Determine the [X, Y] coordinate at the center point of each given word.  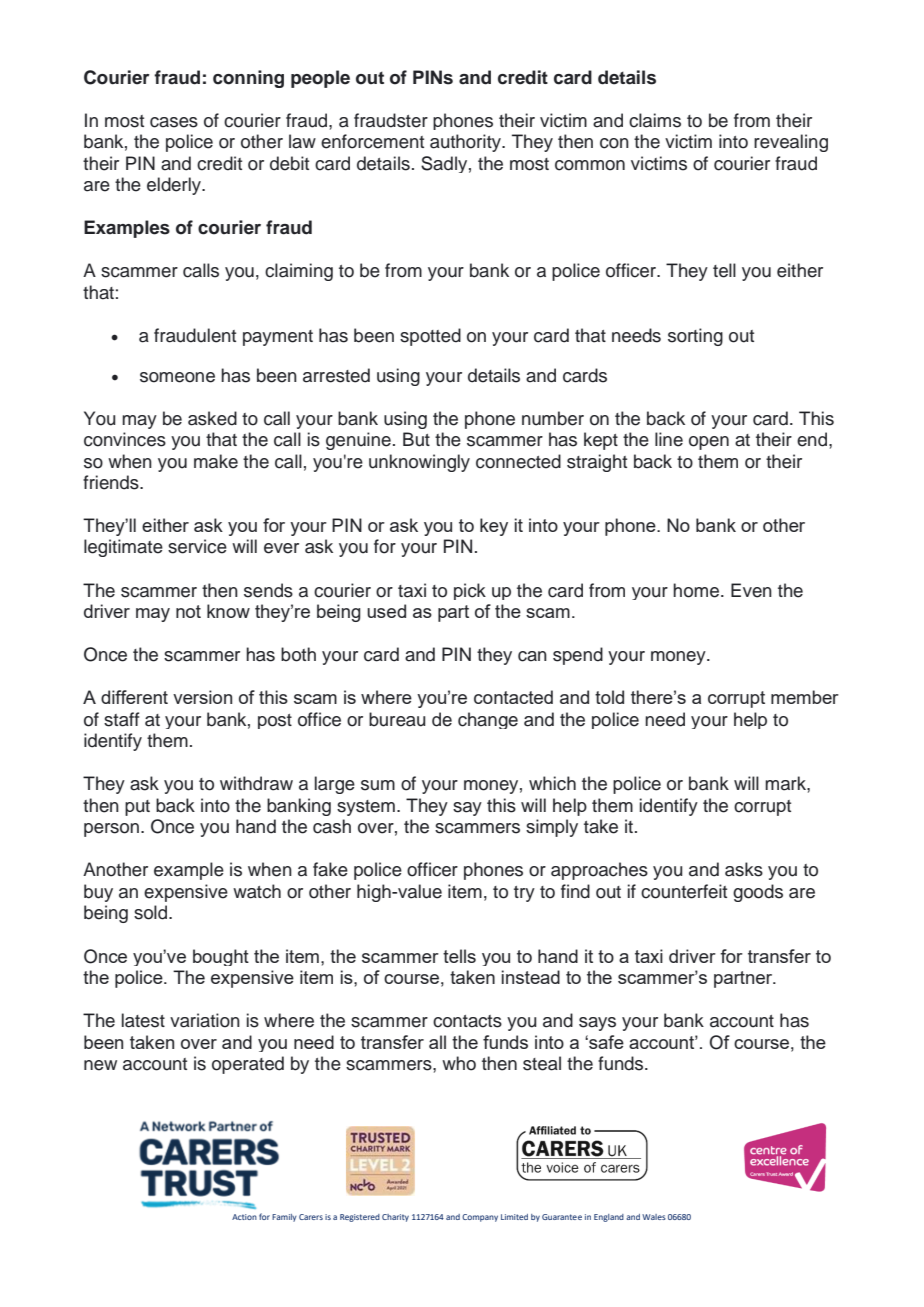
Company [480, 1218]
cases [174, 122]
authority [467, 143]
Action [244, 1217]
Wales [654, 1217]
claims [655, 120]
